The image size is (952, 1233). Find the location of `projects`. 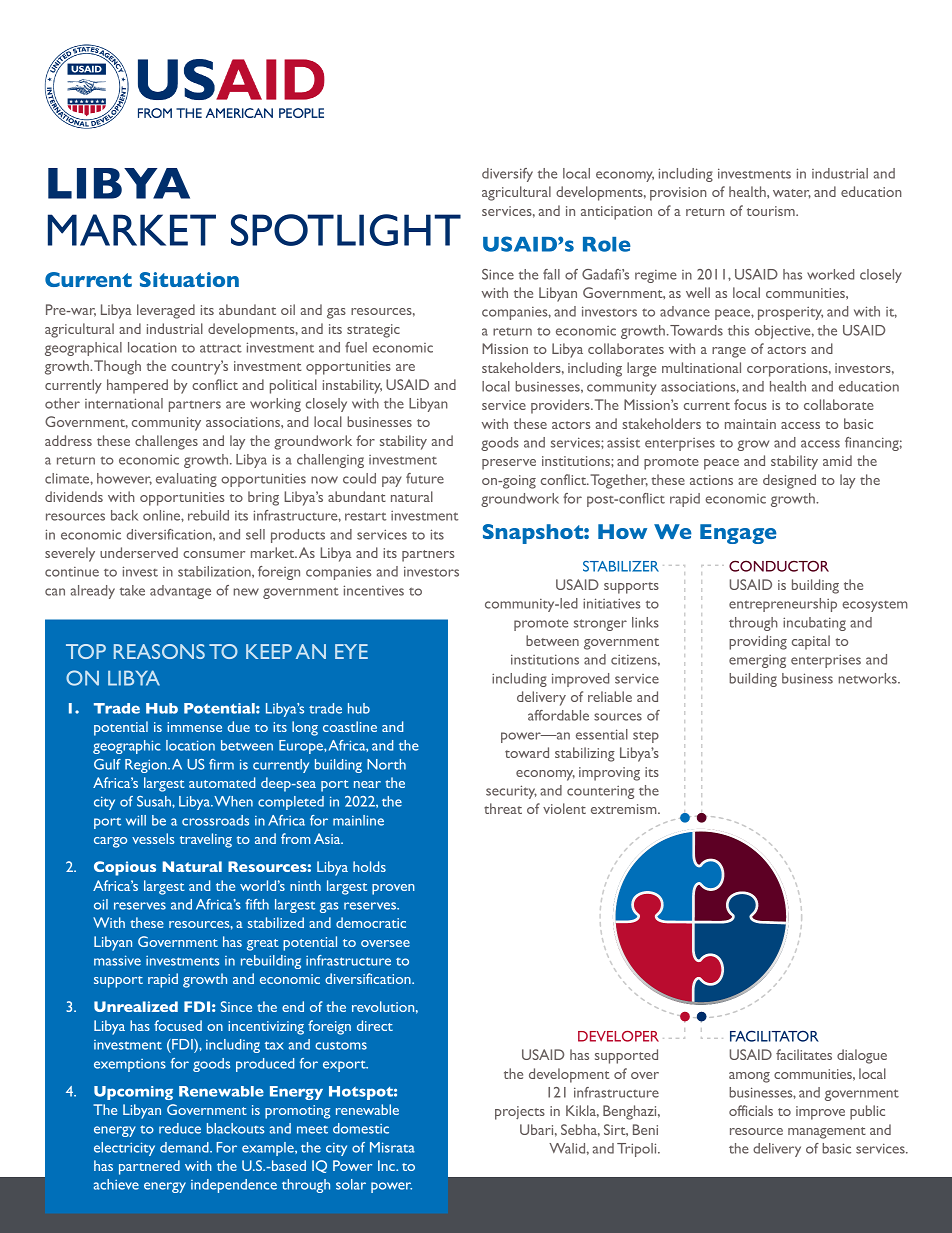

projects is located at coordinates (520, 1113).
